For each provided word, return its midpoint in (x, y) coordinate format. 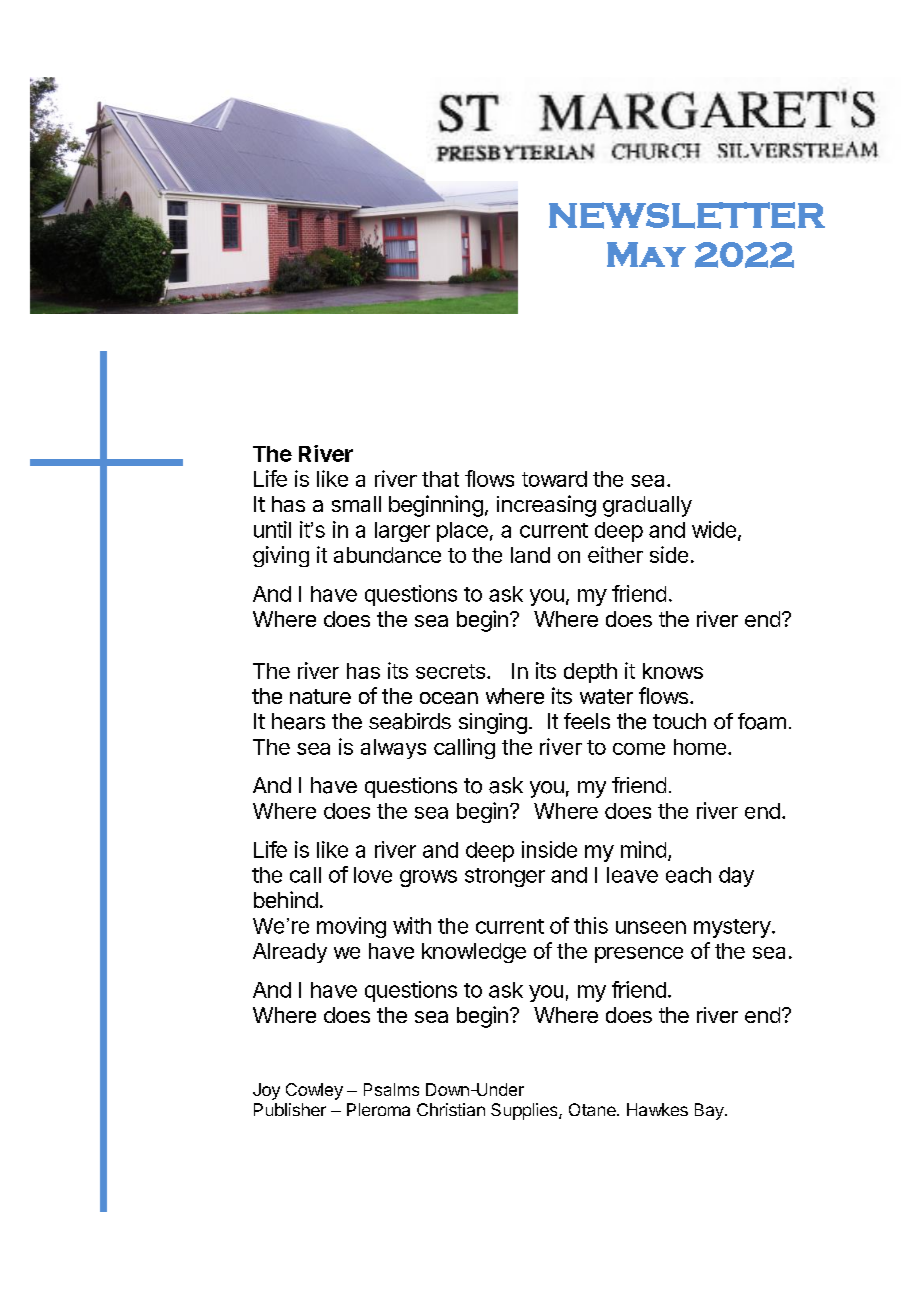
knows (673, 671)
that (440, 479)
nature (320, 696)
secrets (450, 671)
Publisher (290, 1109)
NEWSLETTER (687, 215)
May (646, 254)
